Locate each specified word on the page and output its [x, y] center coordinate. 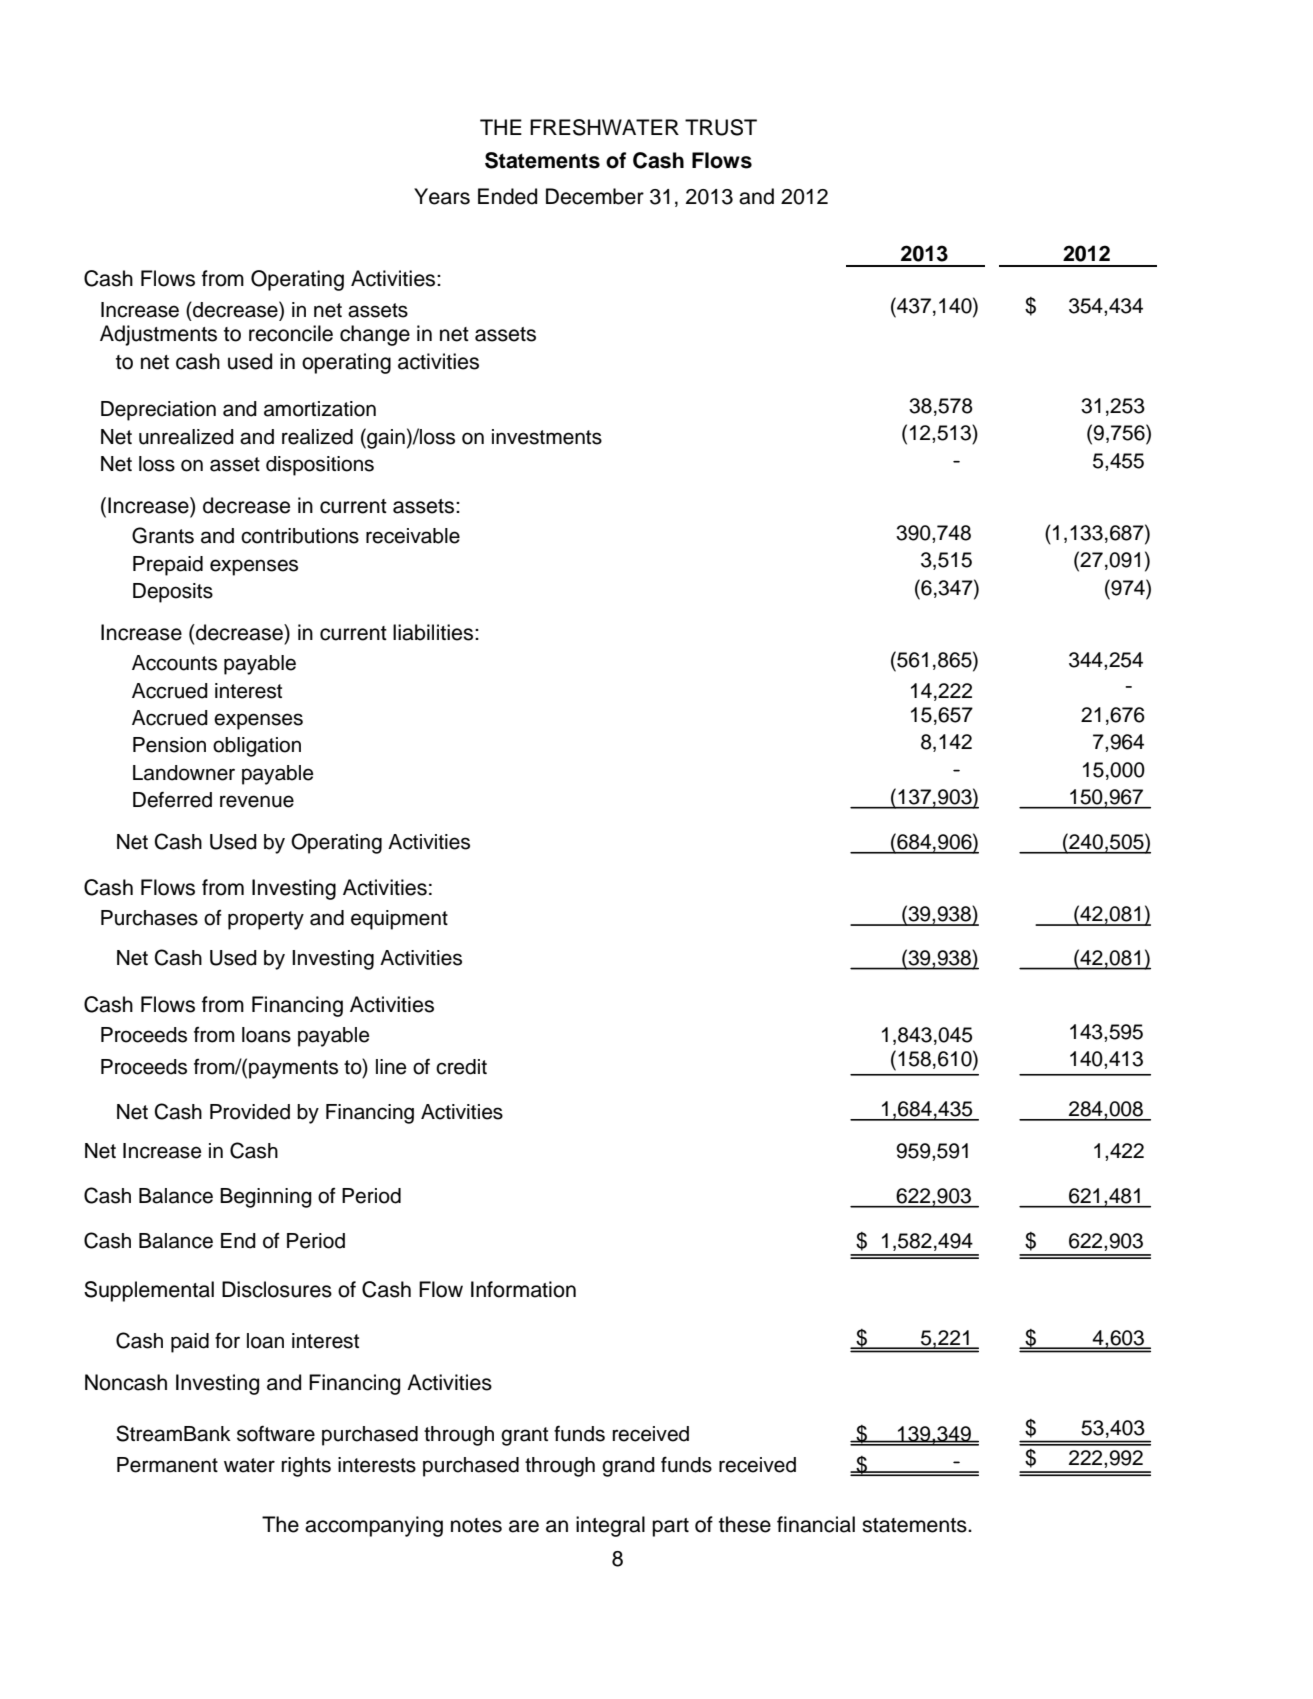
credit [461, 1067]
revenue [257, 801]
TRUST [721, 127]
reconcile [291, 333]
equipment [399, 920]
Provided [250, 1112]
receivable [413, 536]
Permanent [167, 1465]
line [391, 1067]
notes [476, 1525]
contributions [300, 536]
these [745, 1524]
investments [547, 437]
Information [523, 1289]
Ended [507, 196]
